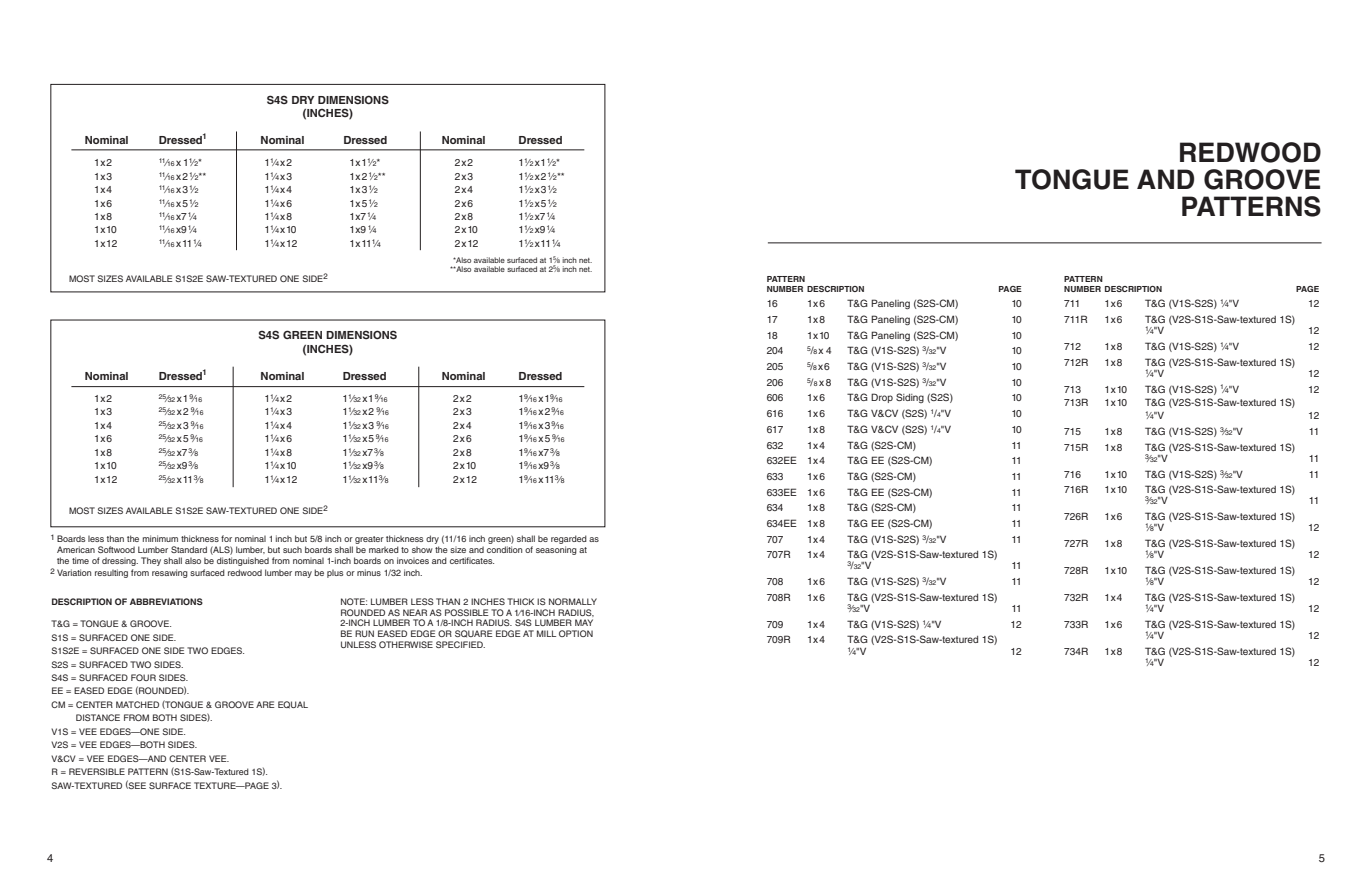  What do you see at coordinates (467, 612) in the page?
I see `POSSIBLE` at bounding box center [467, 612].
